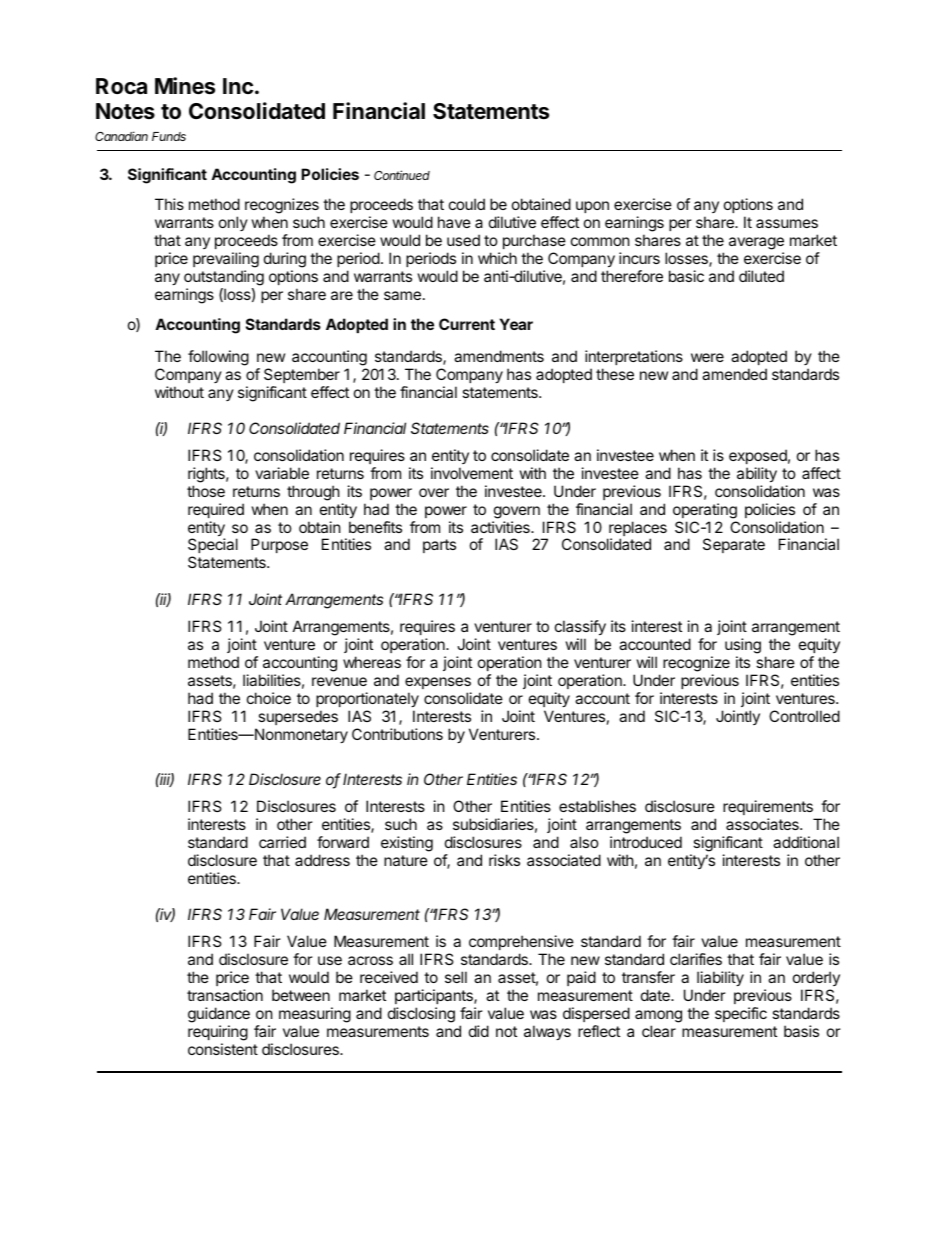  I want to click on existing, so click(407, 844).
